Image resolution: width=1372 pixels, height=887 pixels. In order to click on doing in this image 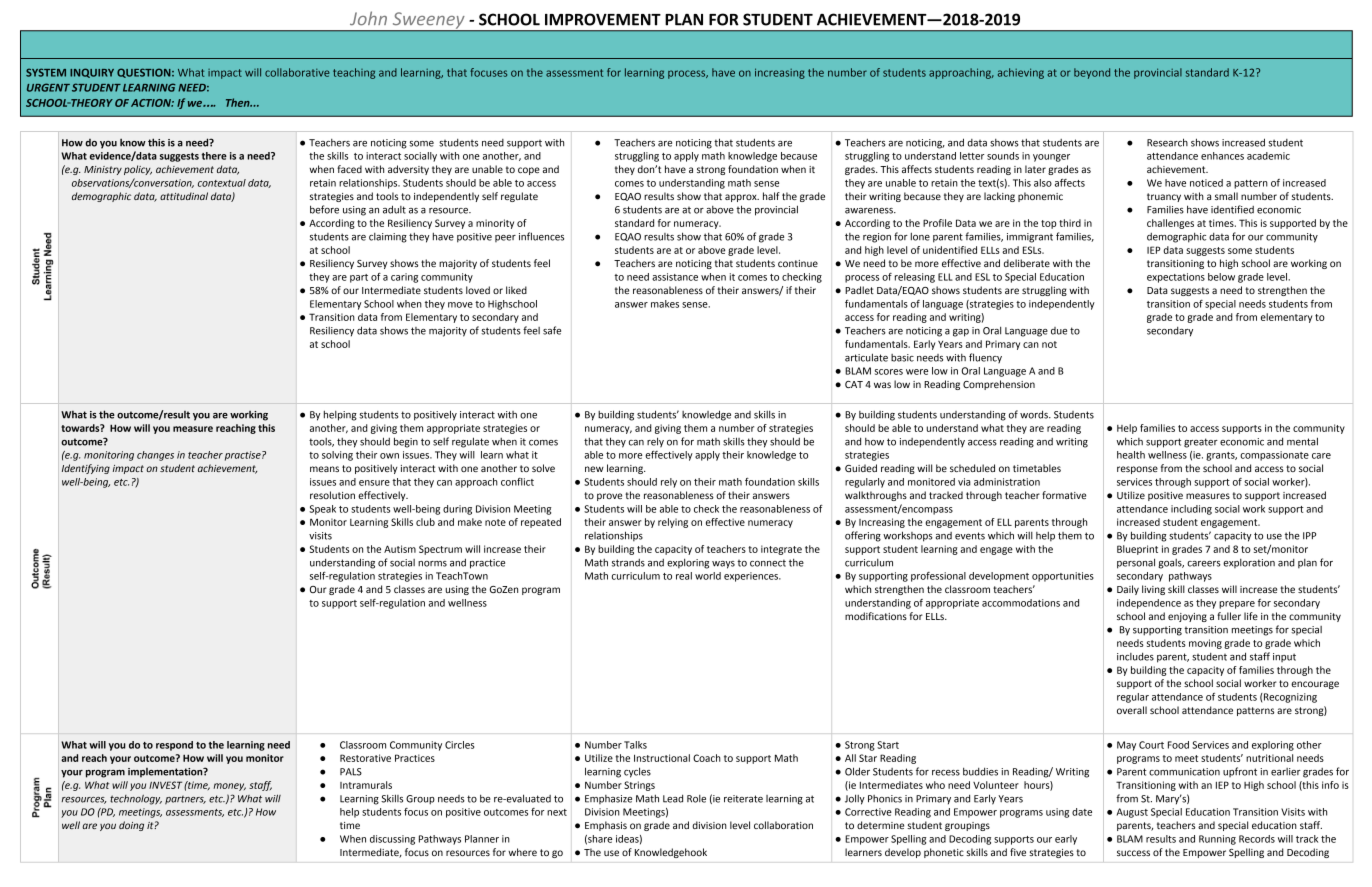, I will do `click(131, 826)`.
